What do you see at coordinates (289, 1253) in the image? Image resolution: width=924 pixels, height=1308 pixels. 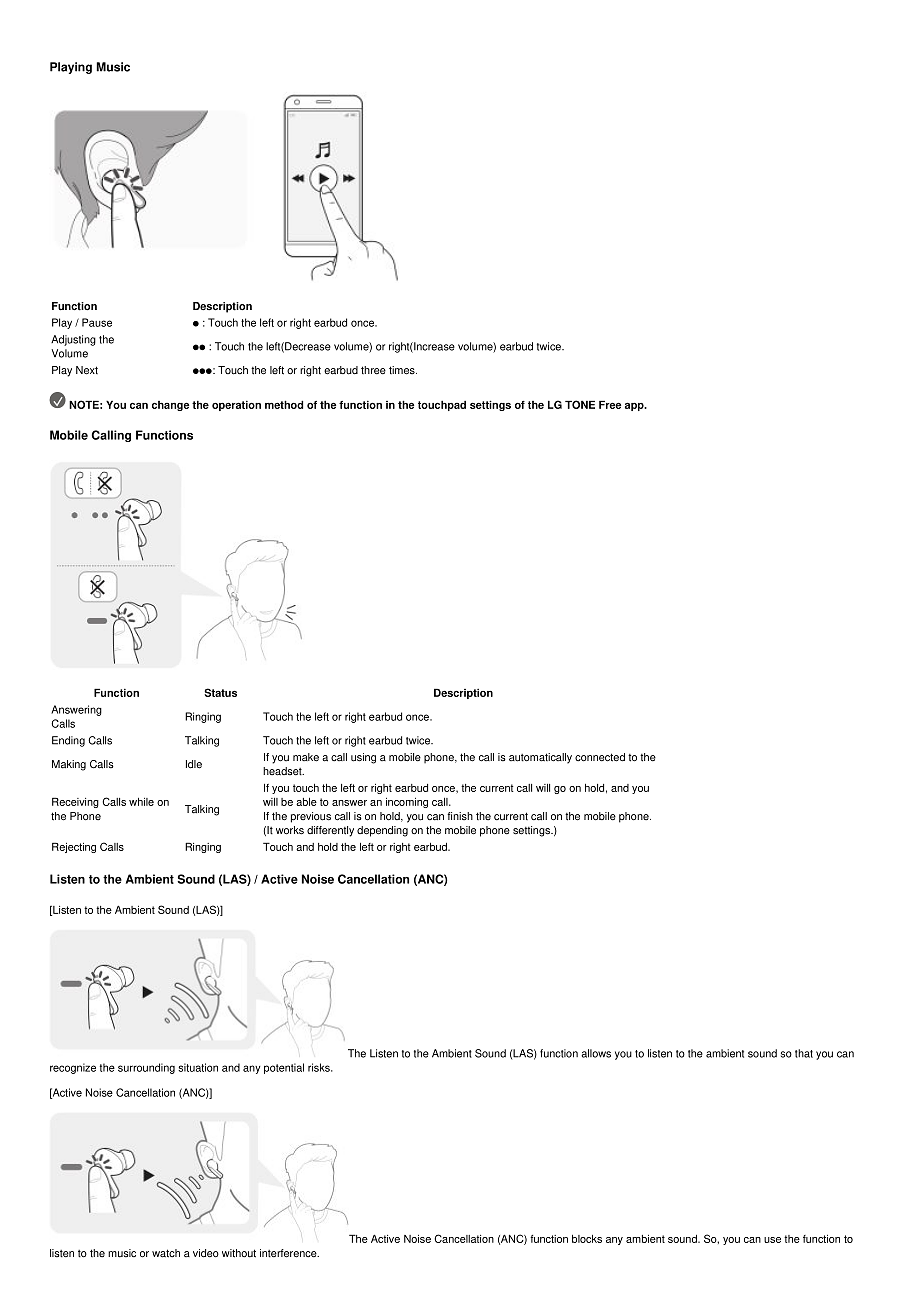 I see `interference` at bounding box center [289, 1253].
